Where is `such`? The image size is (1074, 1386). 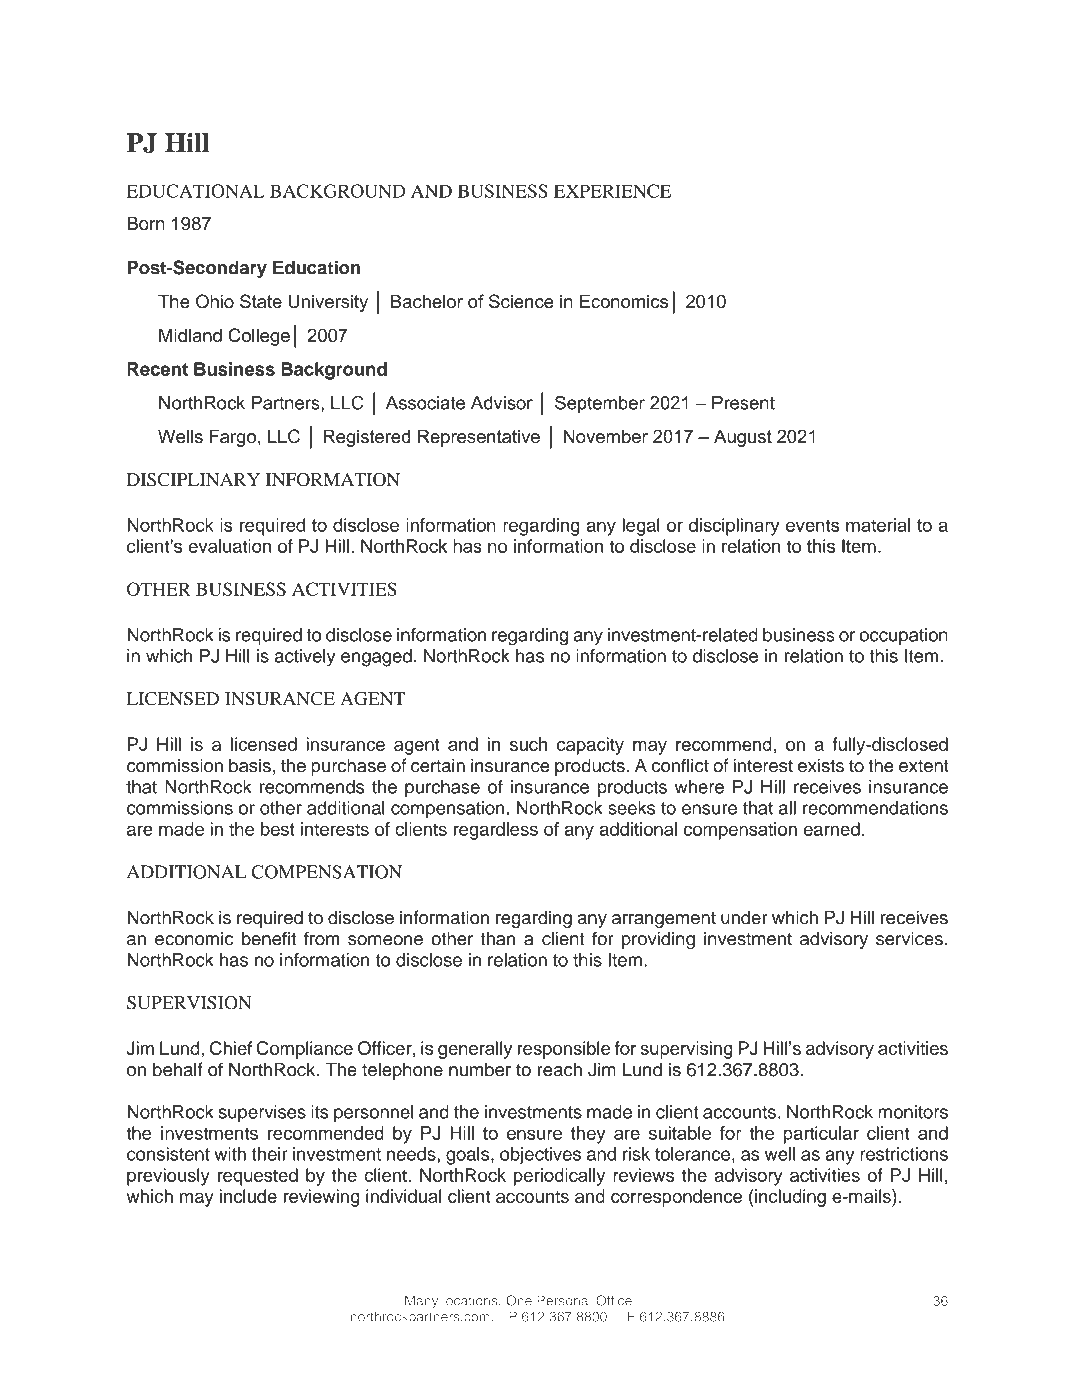
such is located at coordinates (528, 744).
